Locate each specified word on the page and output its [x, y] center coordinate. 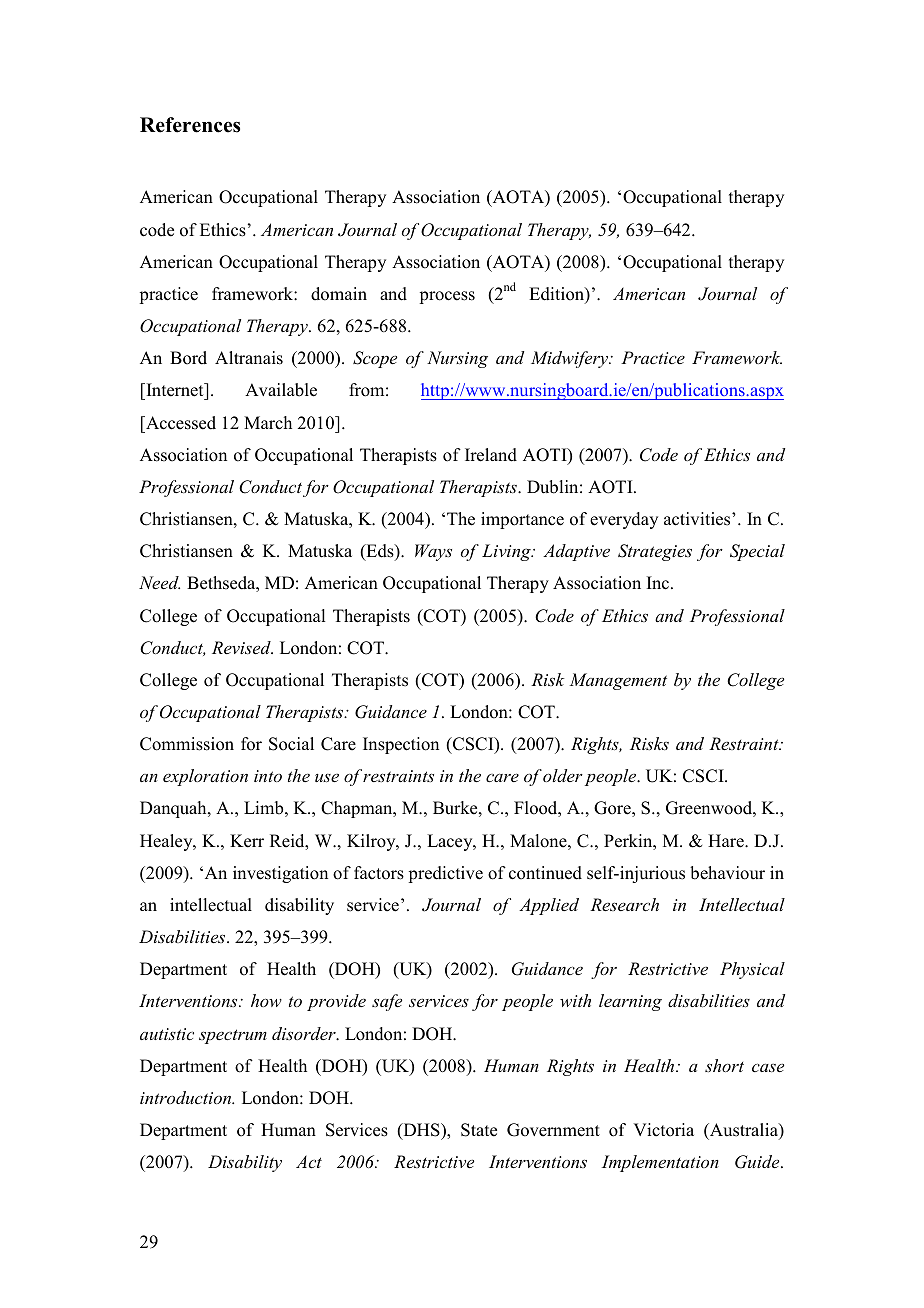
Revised [242, 647]
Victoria [663, 1130]
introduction [187, 1097]
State [479, 1130]
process [447, 297]
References [190, 125]
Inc [659, 583]
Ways [433, 552]
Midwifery [570, 359]
